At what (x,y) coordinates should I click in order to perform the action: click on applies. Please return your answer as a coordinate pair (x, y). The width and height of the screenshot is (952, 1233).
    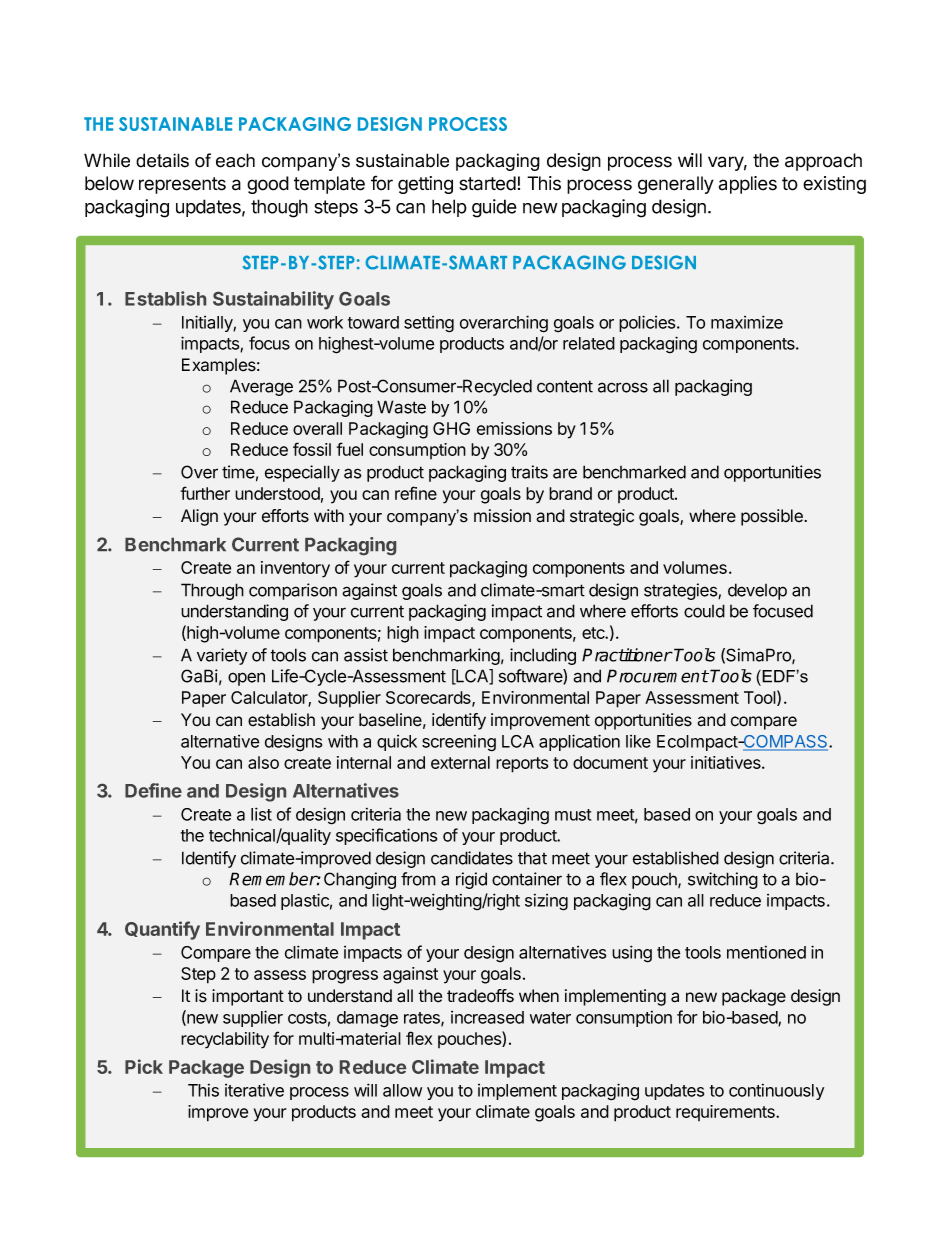
    Looking at the image, I should click on (748, 185).
